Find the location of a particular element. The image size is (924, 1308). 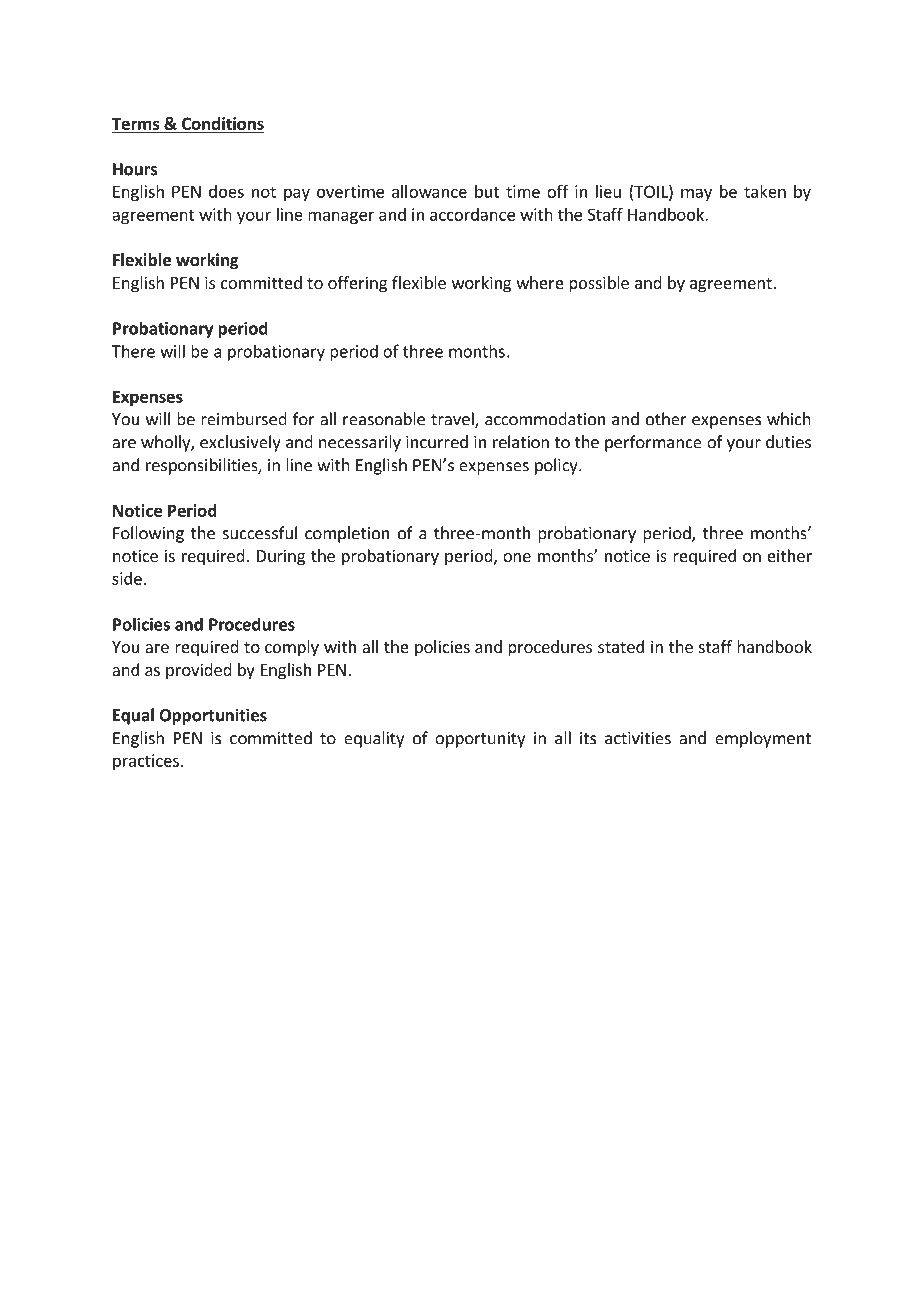

exclusively is located at coordinates (240, 443).
